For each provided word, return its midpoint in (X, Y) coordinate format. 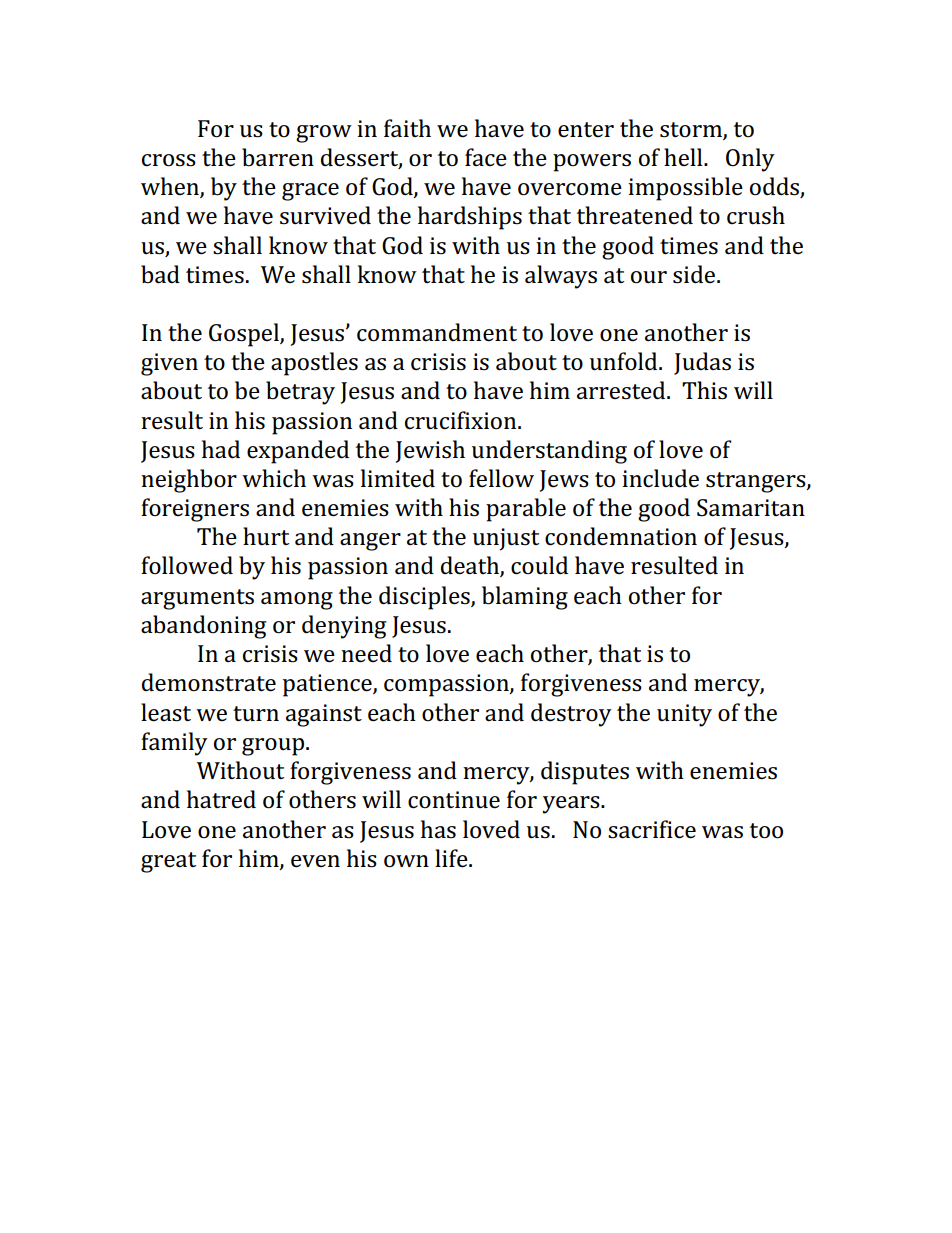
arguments (197, 599)
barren (278, 157)
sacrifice (652, 829)
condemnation (621, 536)
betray (300, 393)
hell (684, 157)
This (704, 390)
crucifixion (462, 420)
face (486, 157)
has (438, 829)
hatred (221, 799)
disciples (425, 598)
